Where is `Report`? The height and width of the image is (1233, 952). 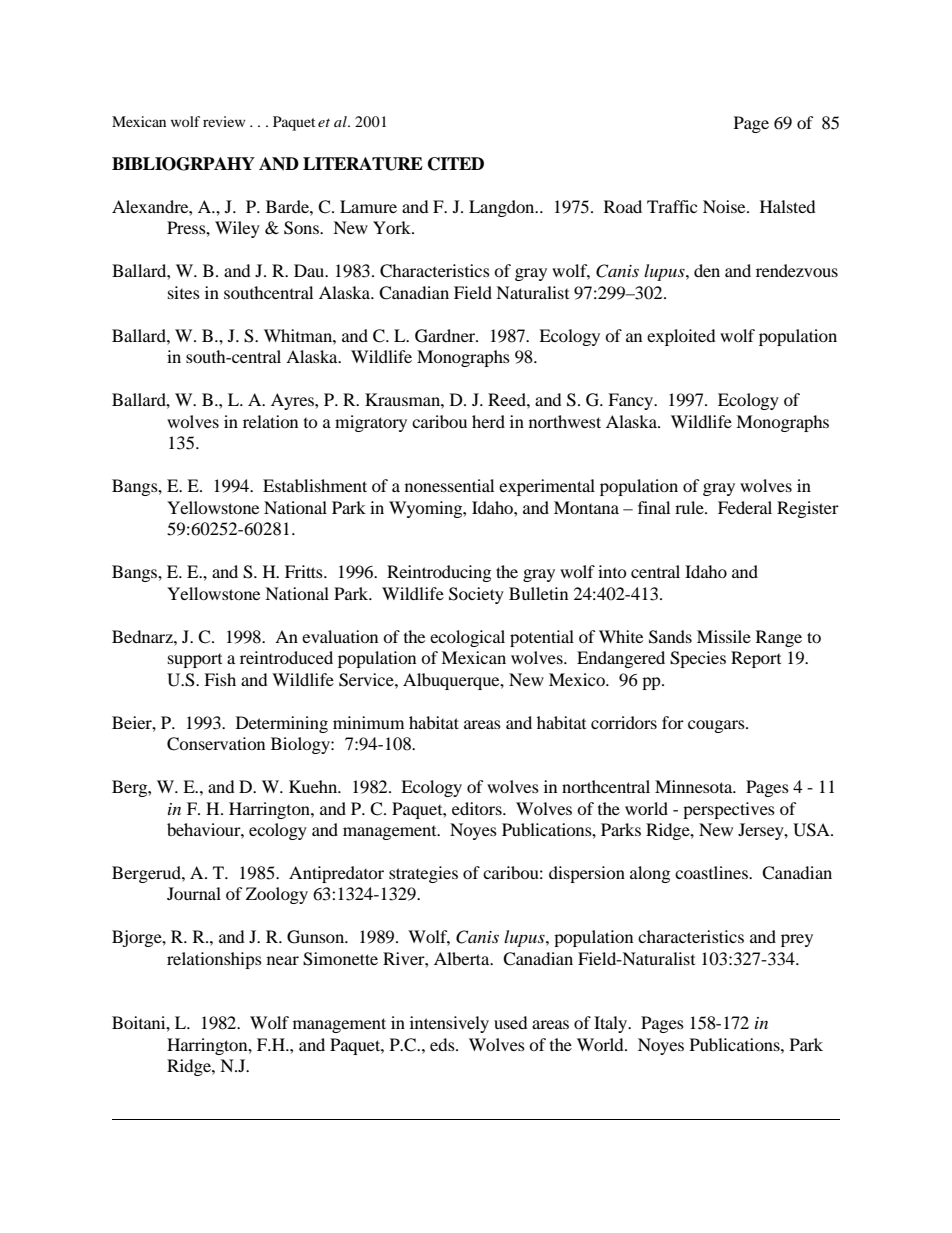
Report is located at coordinates (756, 659).
